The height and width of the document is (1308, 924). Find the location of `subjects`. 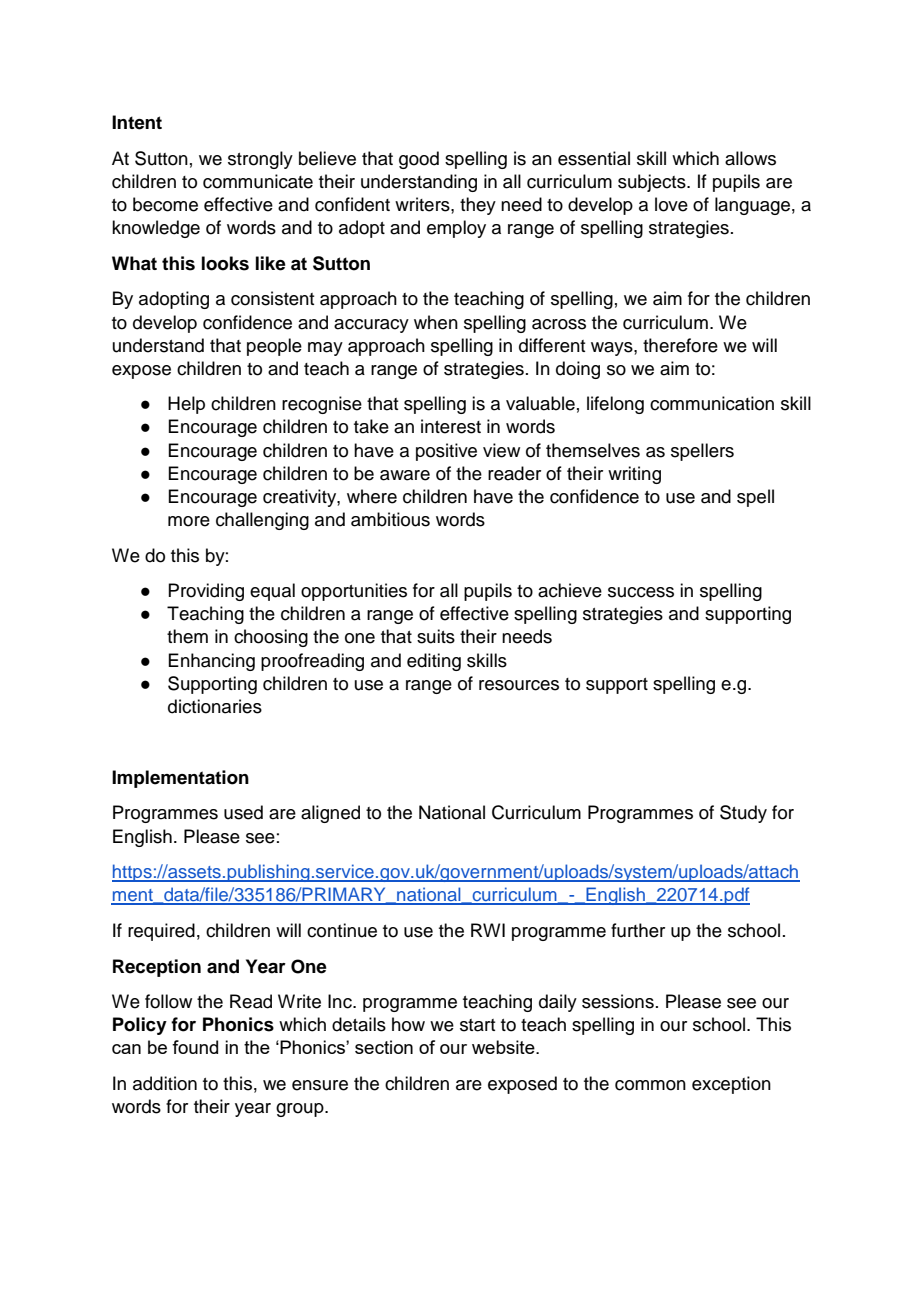

subjects is located at coordinates (653, 183).
